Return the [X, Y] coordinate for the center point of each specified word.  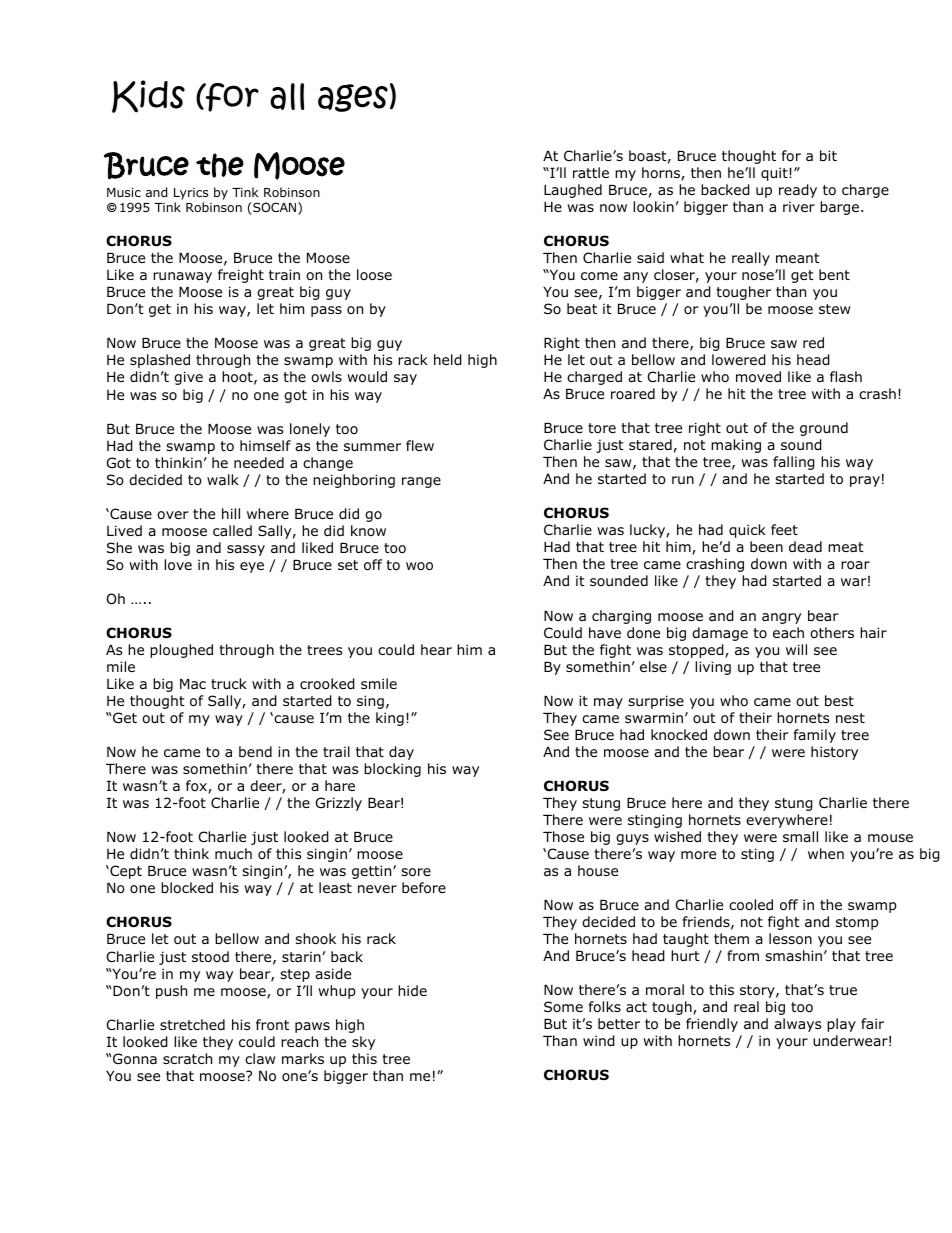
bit [828, 155]
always [797, 1025]
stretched [192, 1024]
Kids [148, 96]
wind [599, 1041]
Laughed [573, 191]
